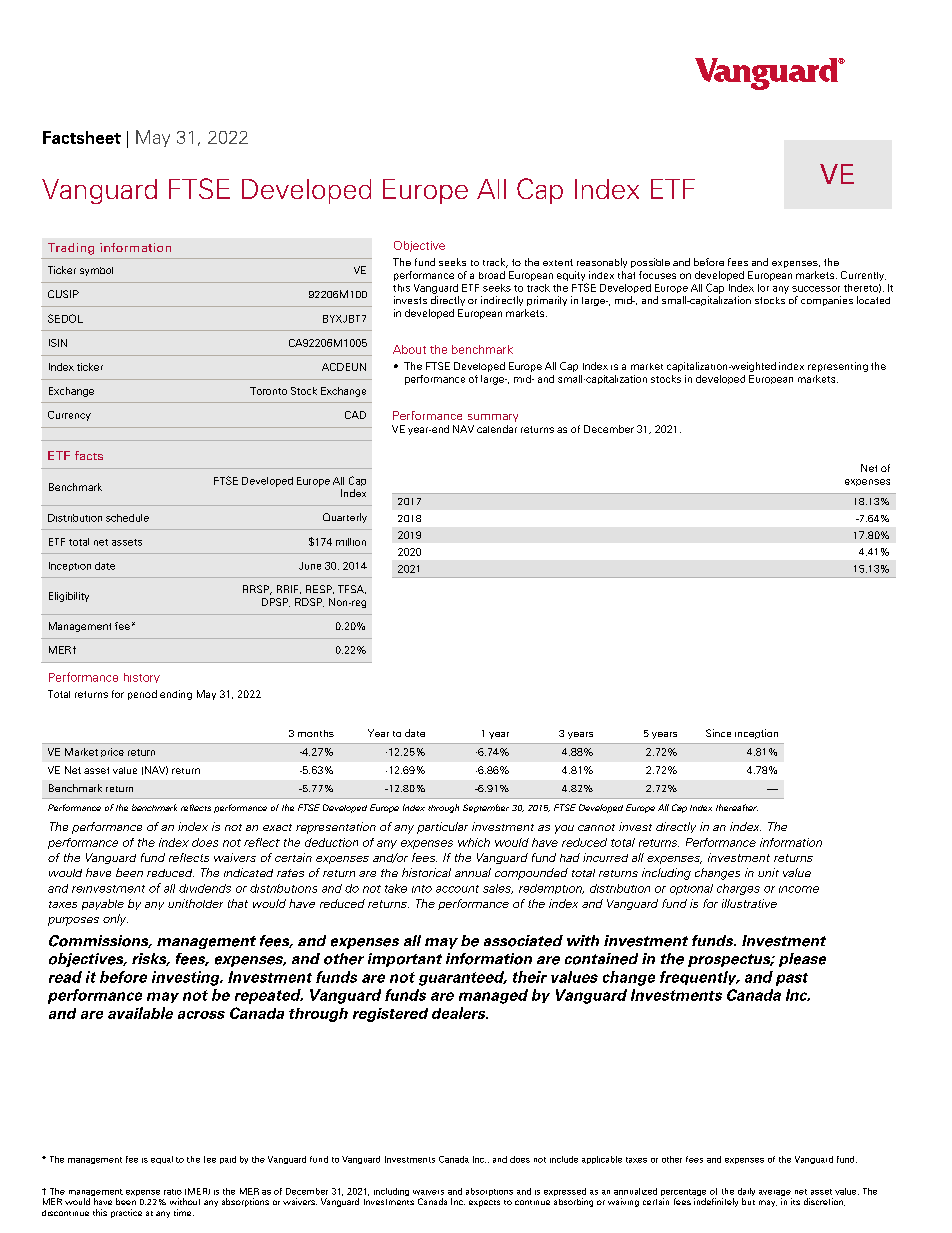 The height and width of the page is (1233, 952). I want to click on representing, so click(838, 367).
